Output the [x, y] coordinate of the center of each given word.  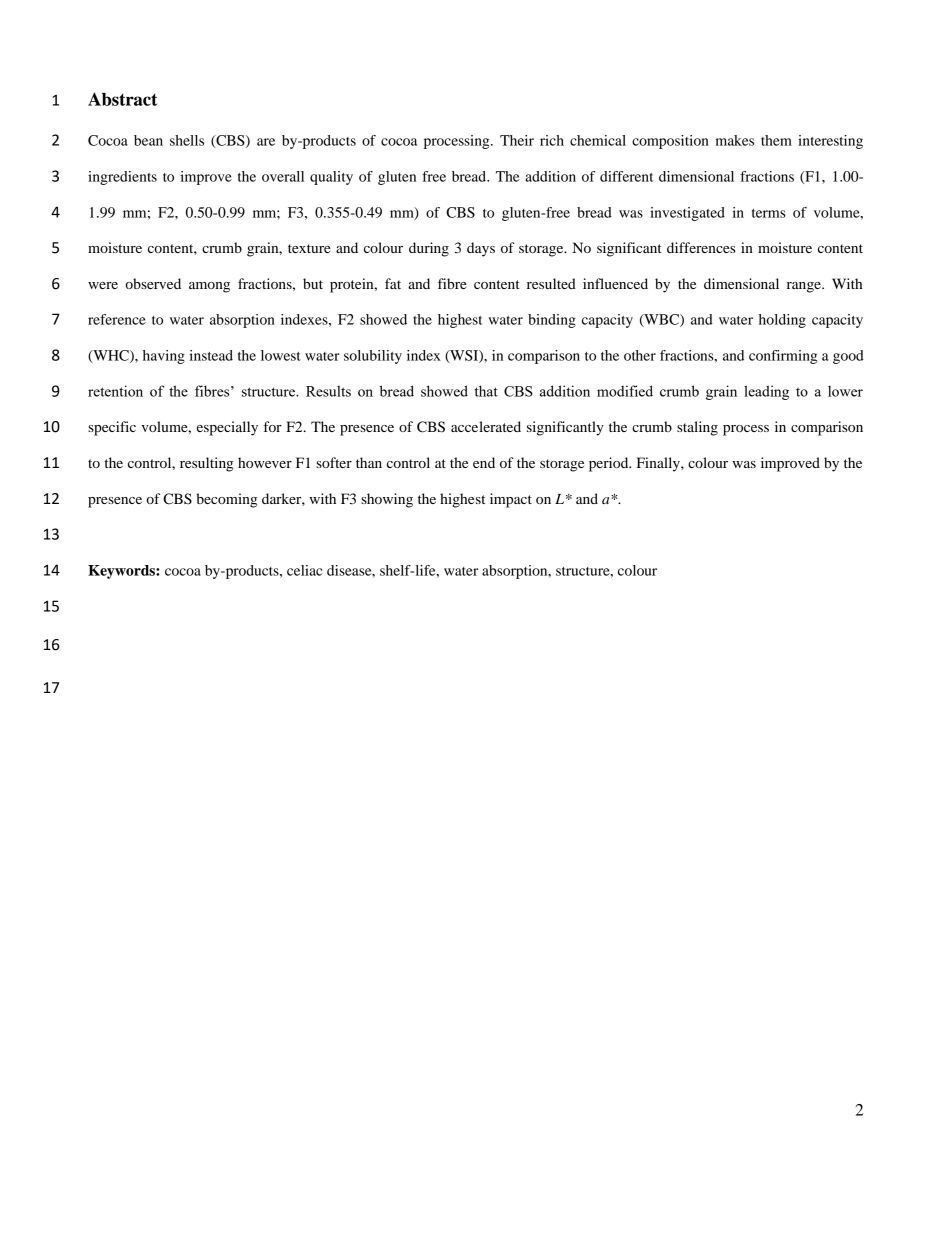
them [776, 140]
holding [782, 321]
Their [517, 140]
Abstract [122, 99]
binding [552, 321]
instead [211, 355]
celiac [304, 570]
